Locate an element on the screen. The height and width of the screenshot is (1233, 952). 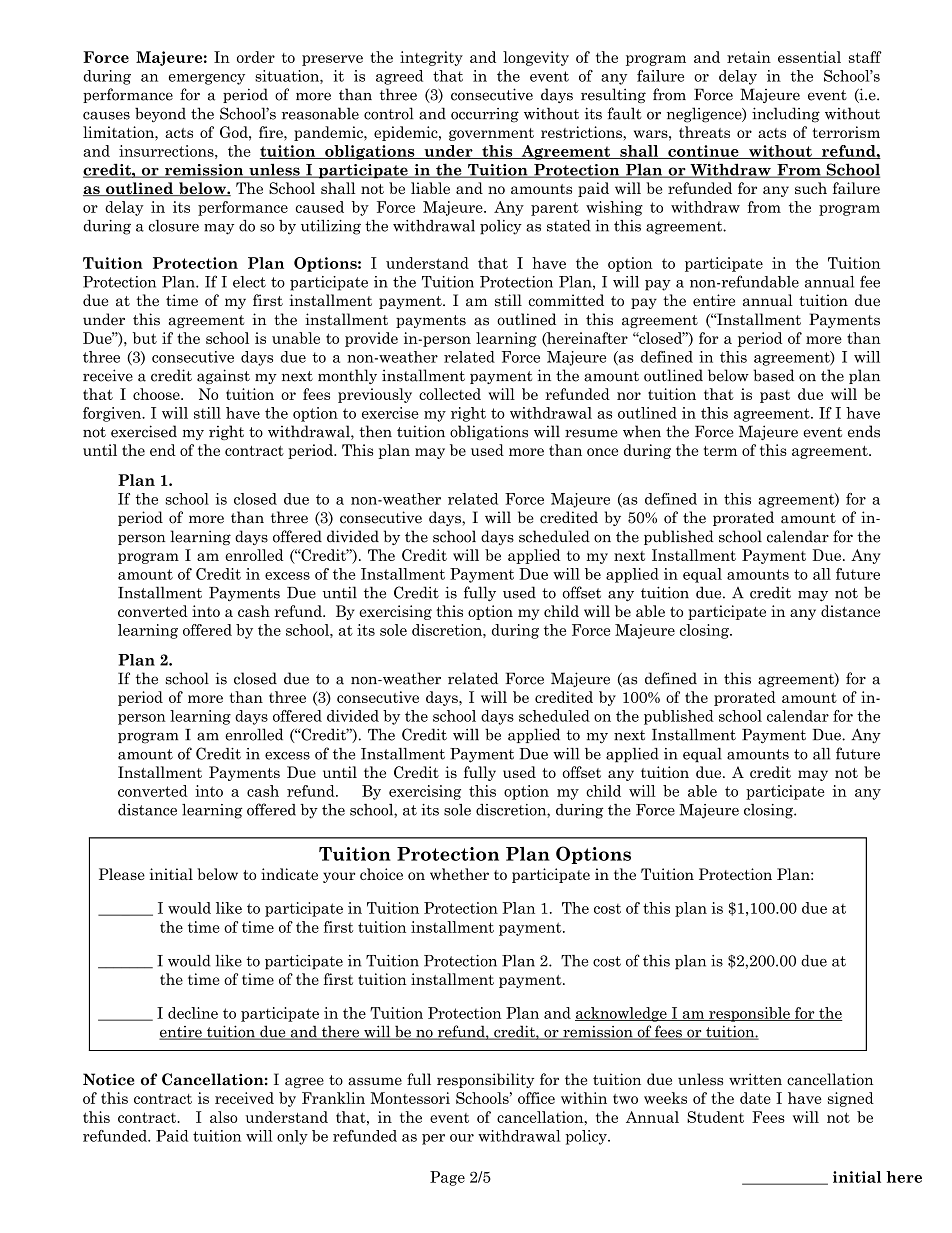
once is located at coordinates (602, 452).
